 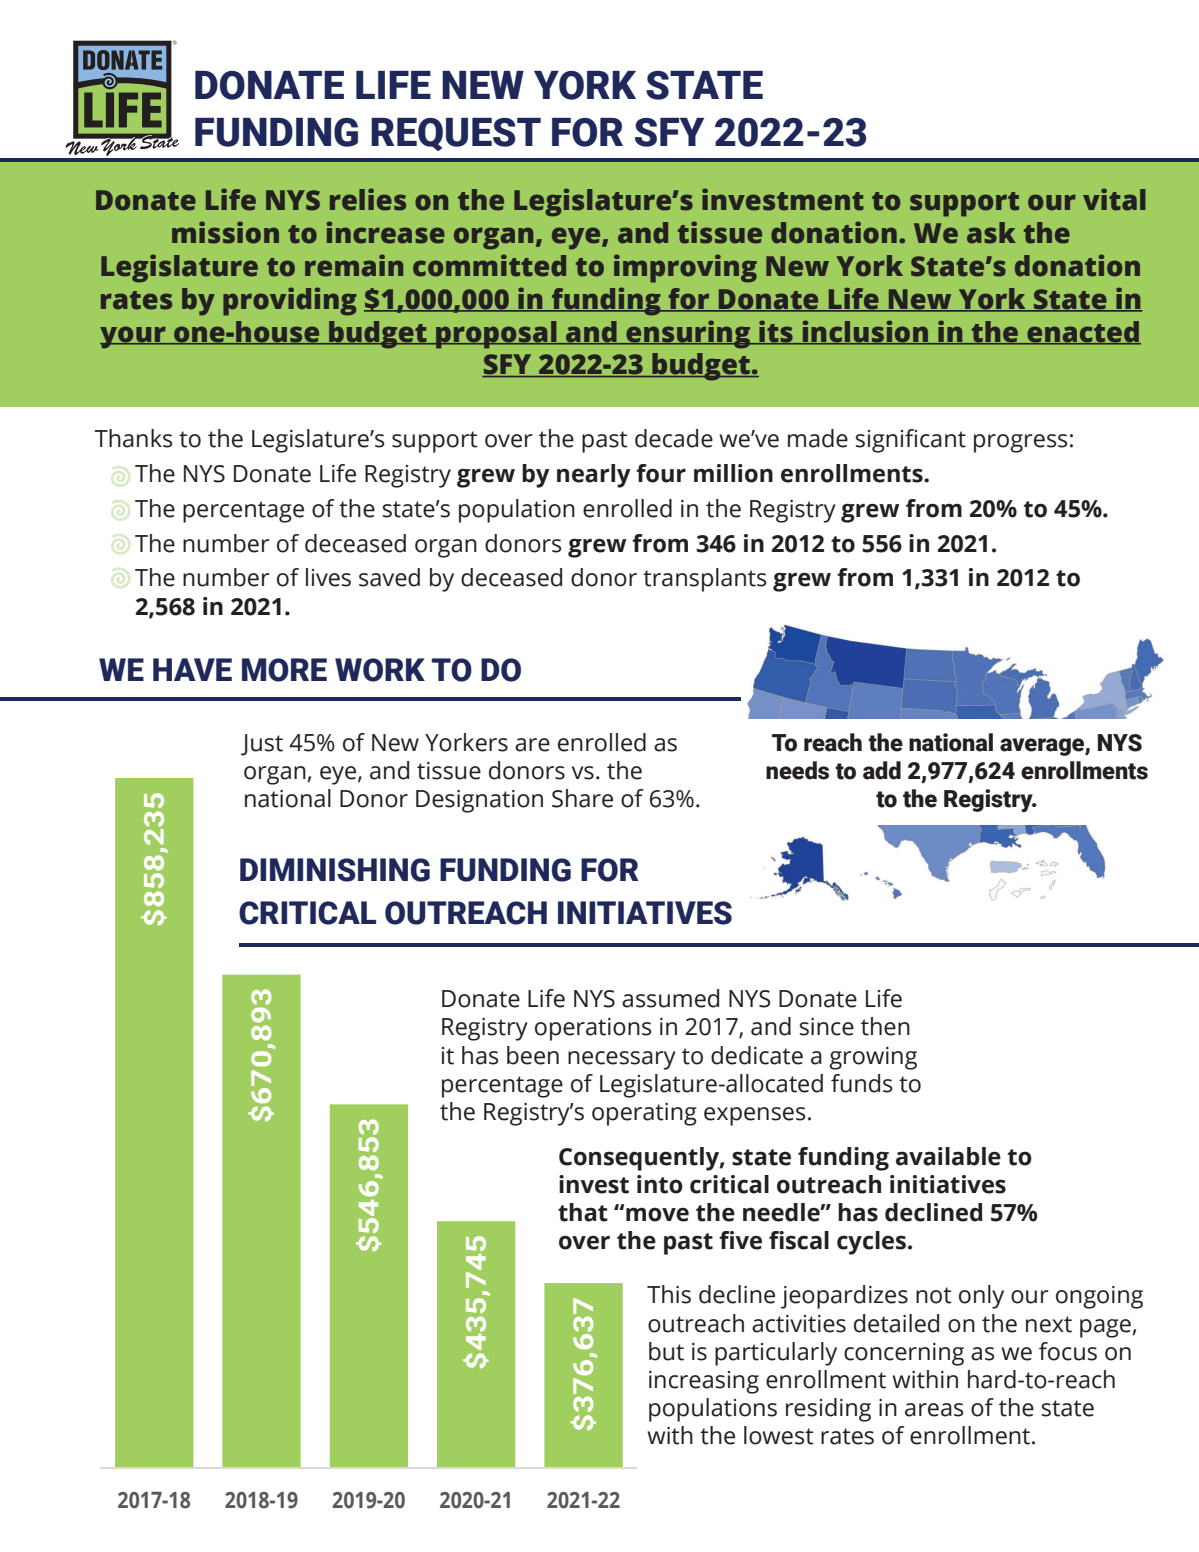 What do you see at coordinates (685, 268) in the page?
I see `improving` at bounding box center [685, 268].
